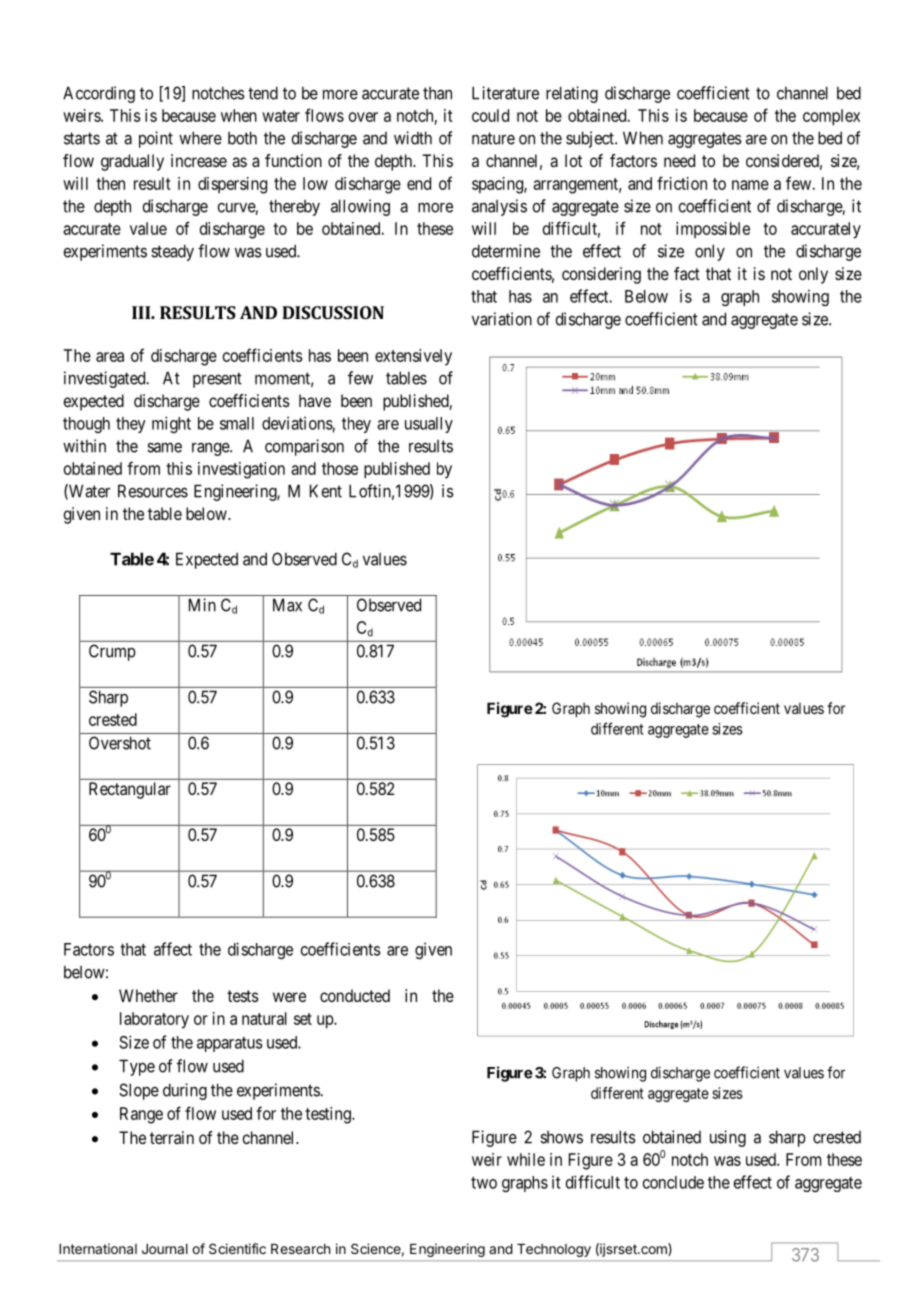 The width and height of the document is (924, 1308). I want to click on usually, so click(429, 425).
